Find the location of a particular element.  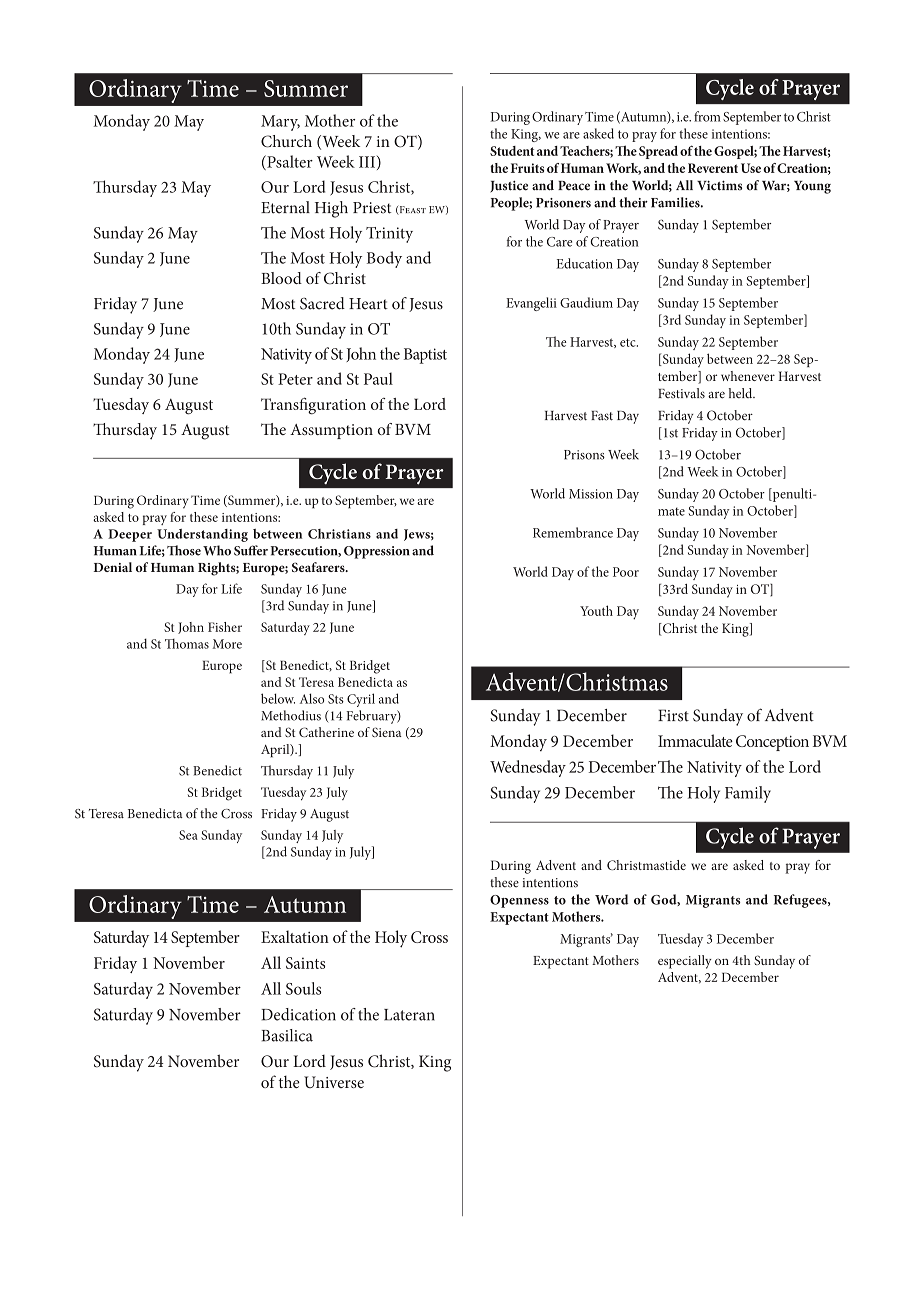

Fisher is located at coordinates (225, 627).
